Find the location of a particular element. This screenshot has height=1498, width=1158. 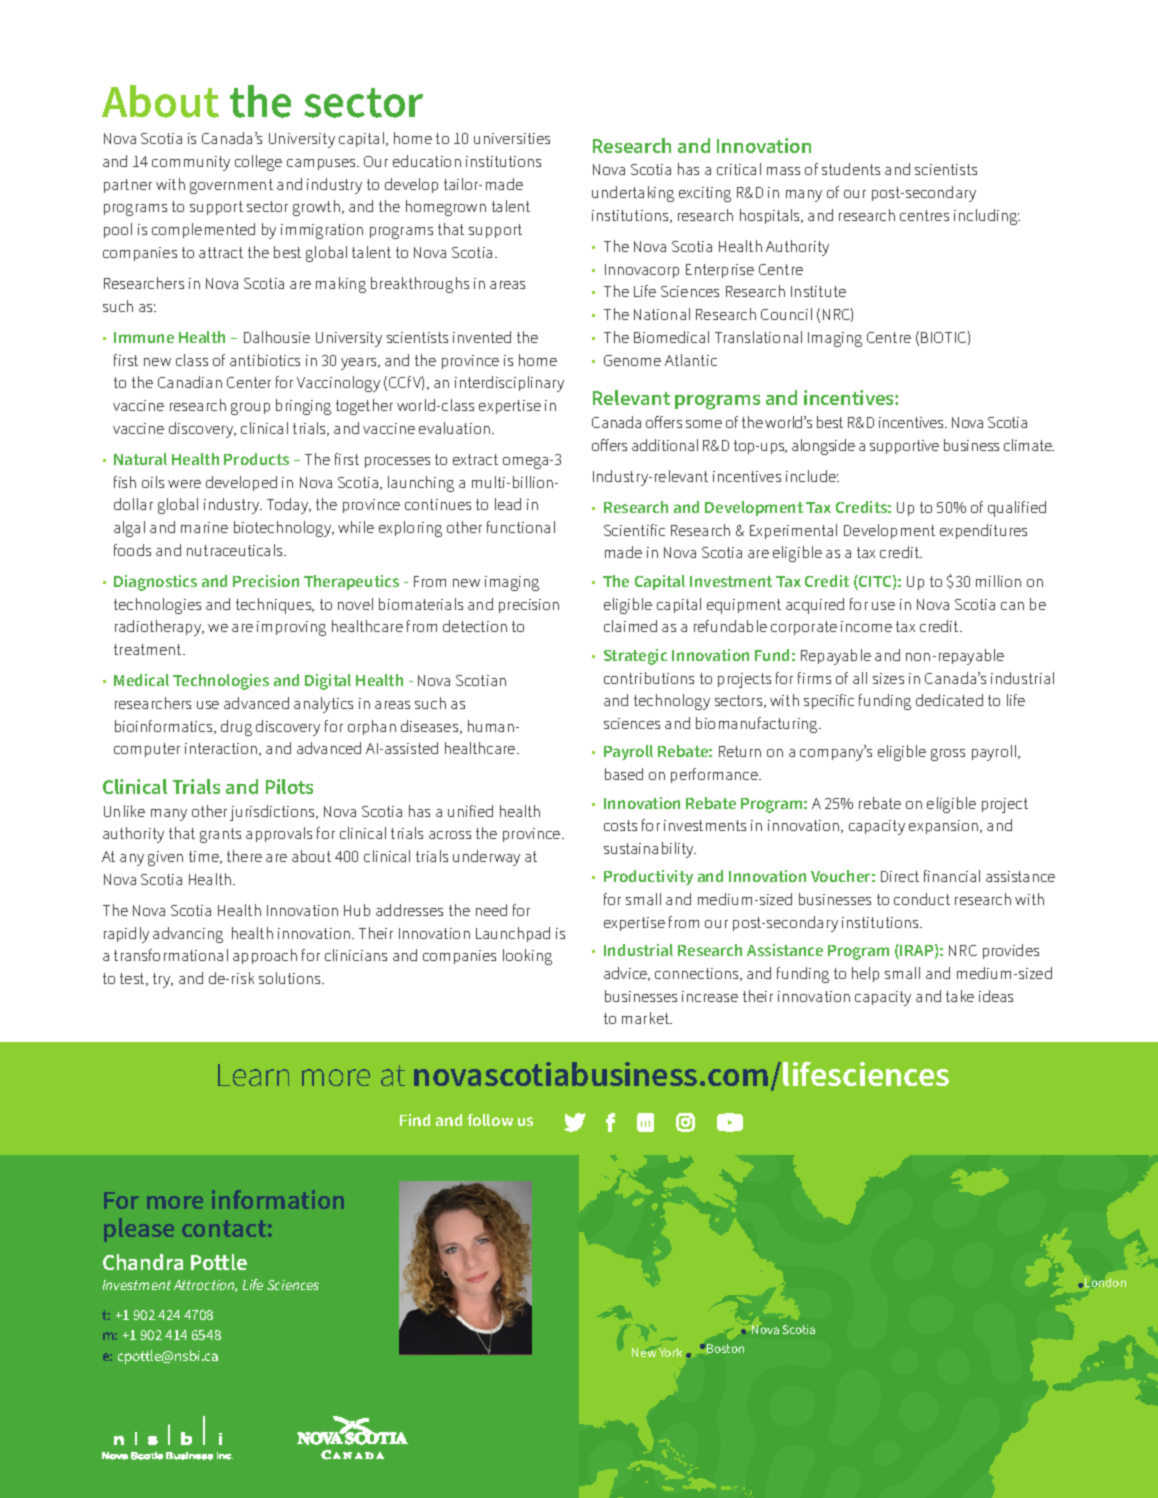

Scientific is located at coordinates (634, 530).
